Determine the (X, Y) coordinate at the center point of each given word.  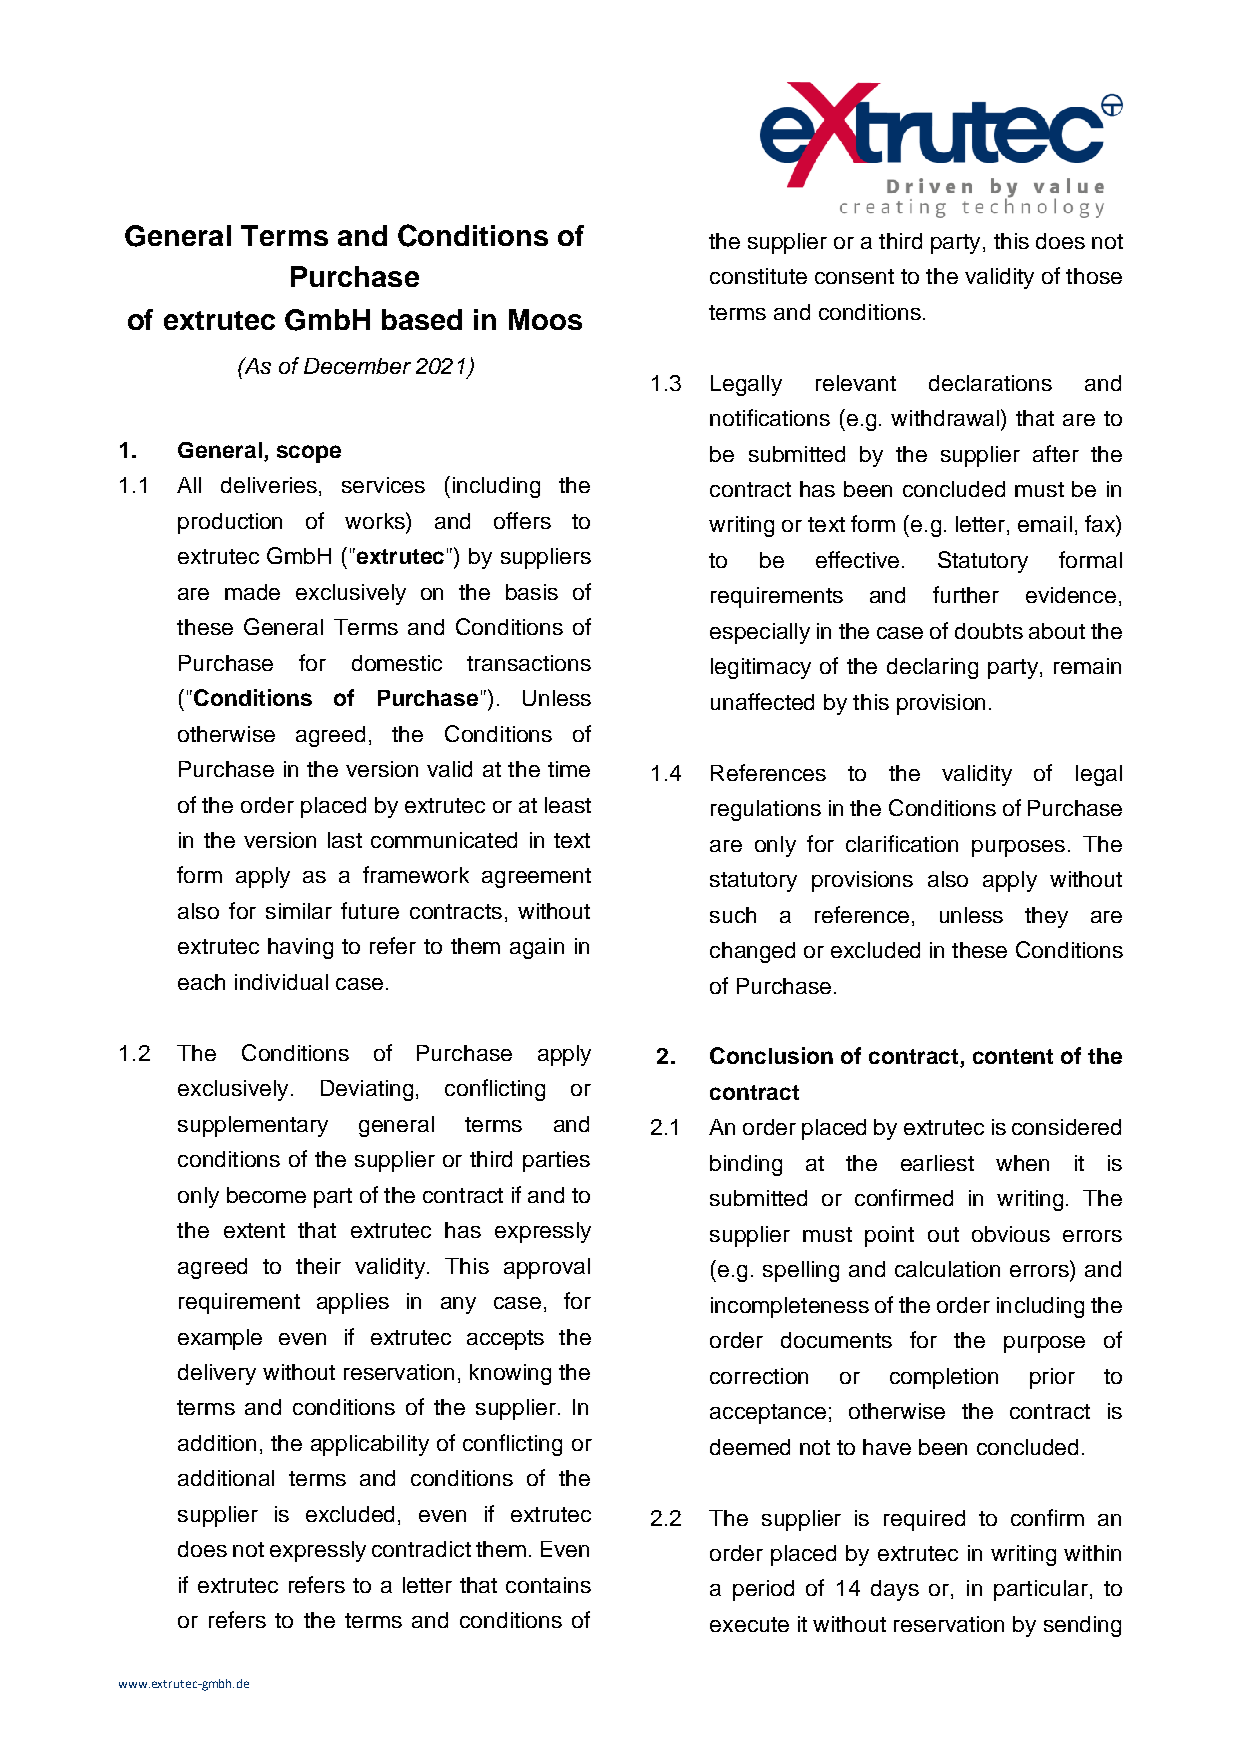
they (1046, 917)
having (300, 948)
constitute (758, 276)
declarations (990, 383)
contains (548, 1585)
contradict (421, 1549)
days (895, 1590)
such (733, 915)
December (357, 366)
